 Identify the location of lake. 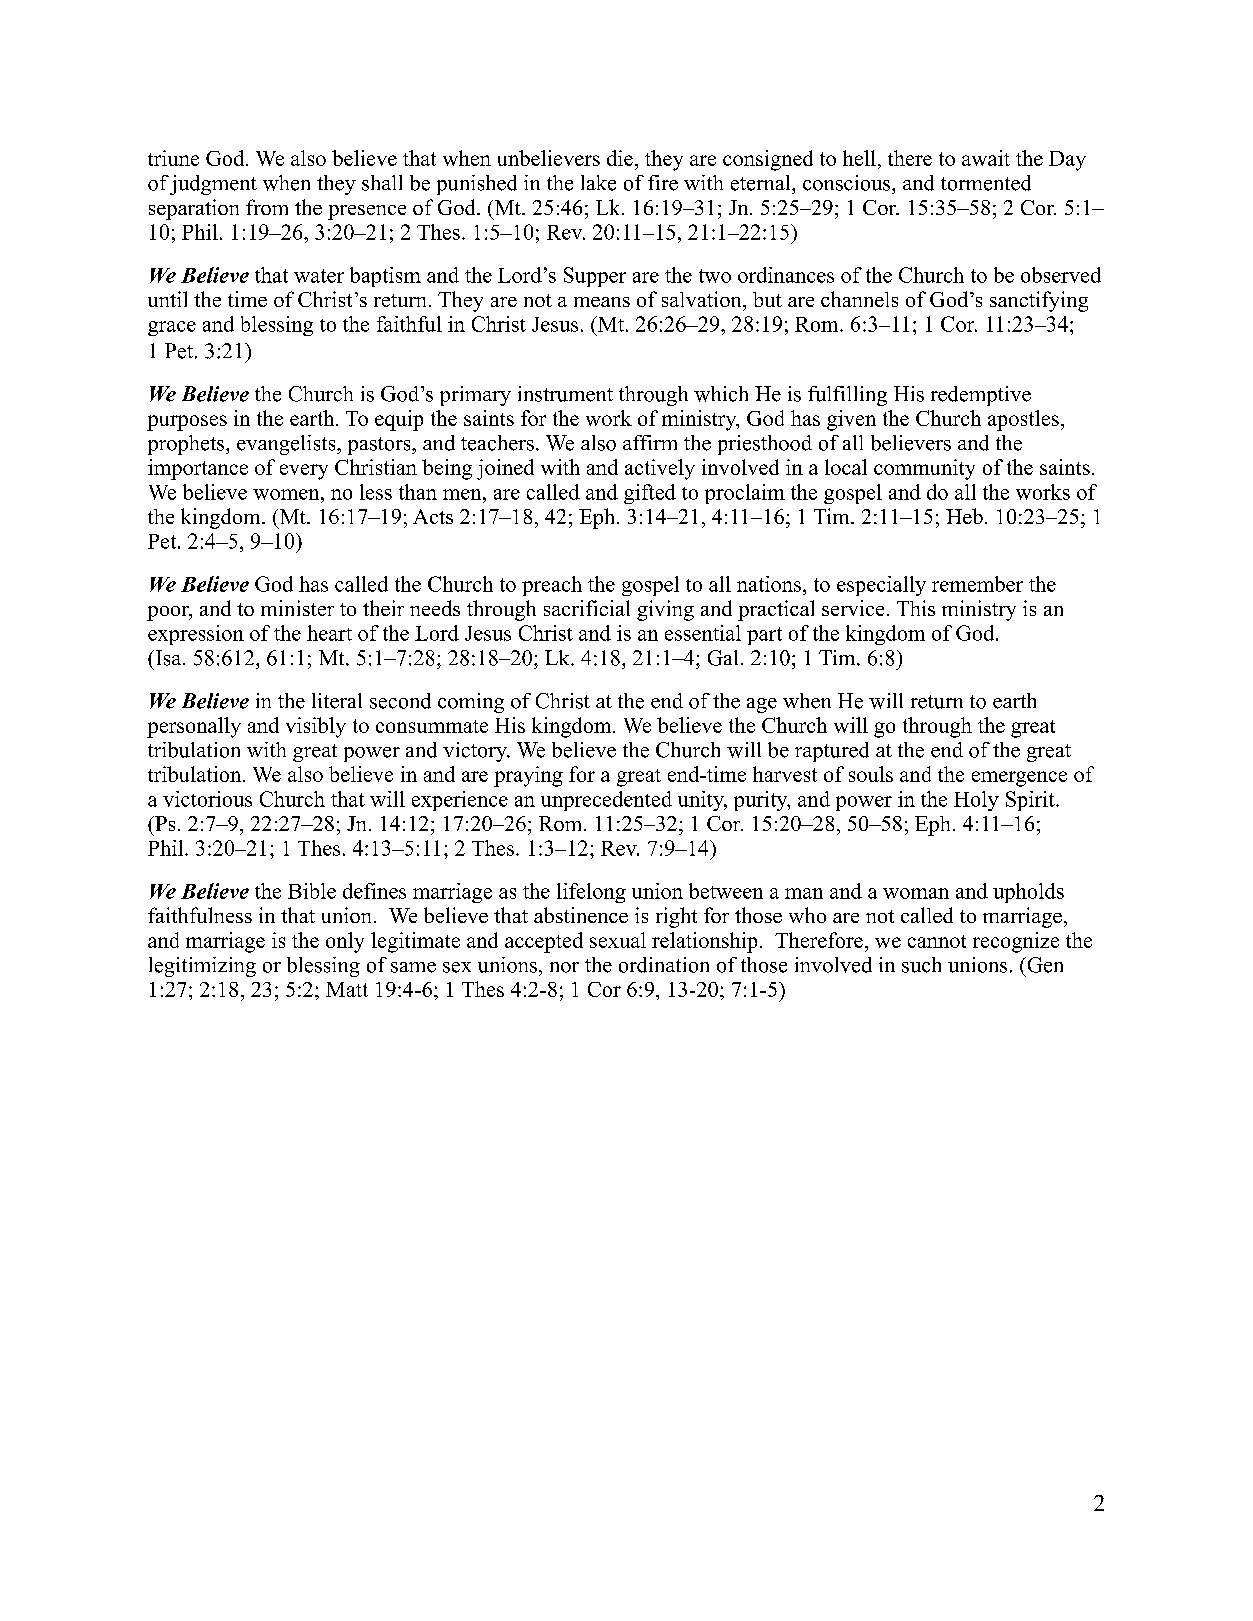
(598, 183).
